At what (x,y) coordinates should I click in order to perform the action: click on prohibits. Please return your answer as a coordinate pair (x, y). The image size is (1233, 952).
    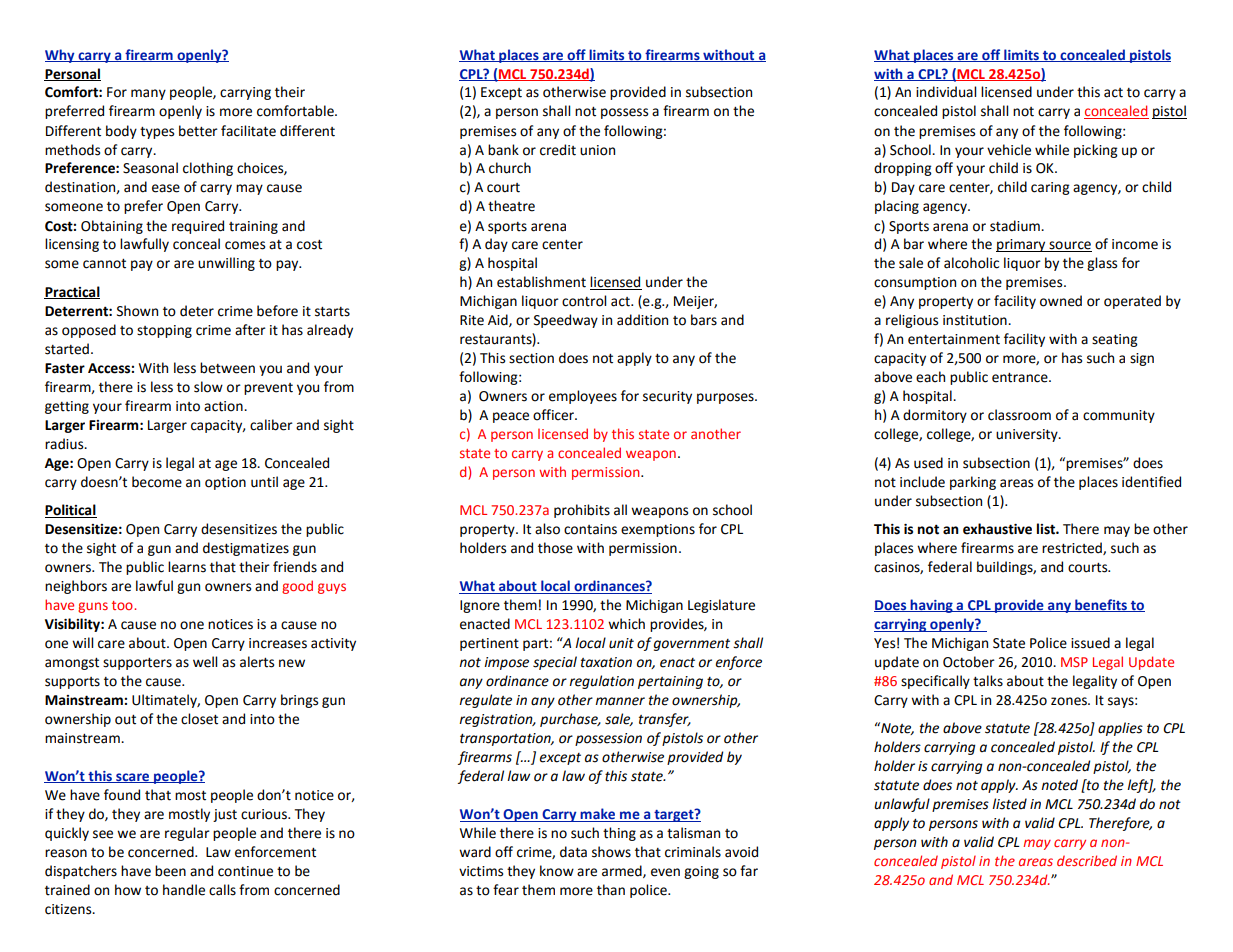
    Looking at the image, I should click on (582, 511).
